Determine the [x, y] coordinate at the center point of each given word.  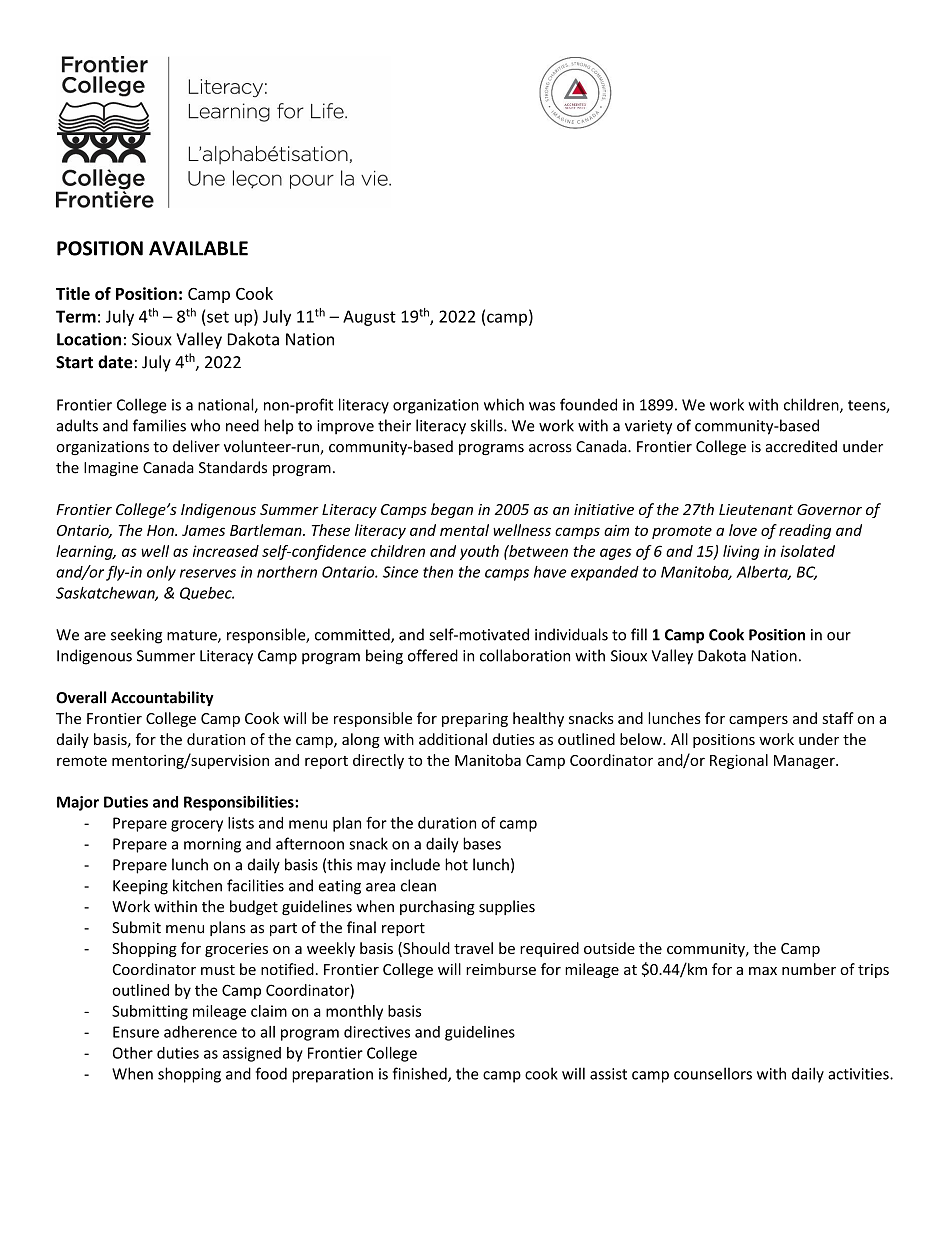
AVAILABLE [198, 248]
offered [433, 655]
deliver [196, 446]
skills [488, 425]
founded [588, 404]
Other [133, 1053]
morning [212, 845]
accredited [801, 446]
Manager [805, 762]
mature [193, 636]
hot [456, 864]
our [839, 636]
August [369, 318]
